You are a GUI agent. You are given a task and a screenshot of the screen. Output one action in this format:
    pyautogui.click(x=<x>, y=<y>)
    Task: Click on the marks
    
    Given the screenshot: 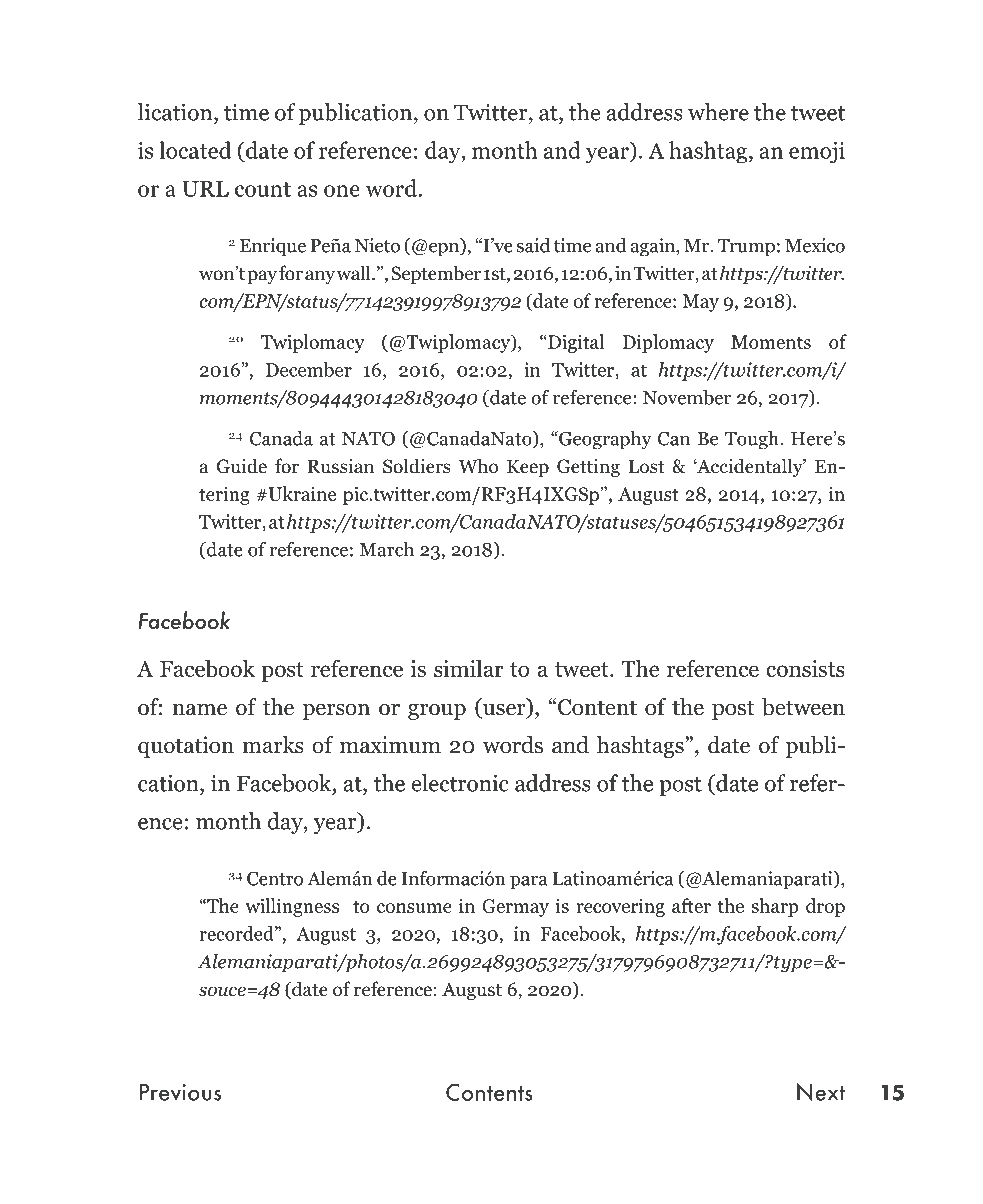 What is the action you would take?
    pyautogui.click(x=273, y=745)
